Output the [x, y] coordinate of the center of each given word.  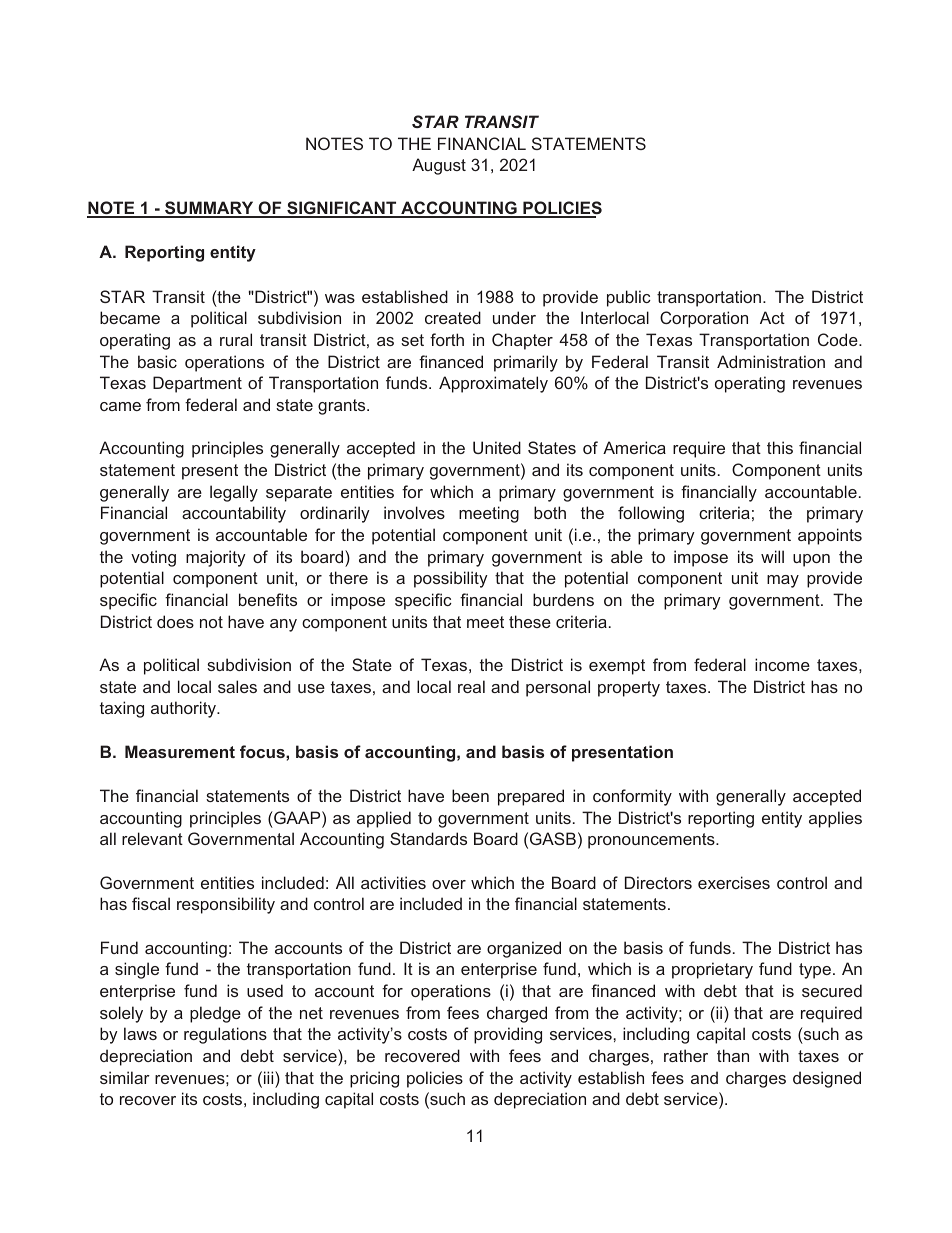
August [439, 166]
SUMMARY [209, 209]
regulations [225, 1035]
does [175, 621]
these [530, 621]
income [782, 664]
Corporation [704, 319]
